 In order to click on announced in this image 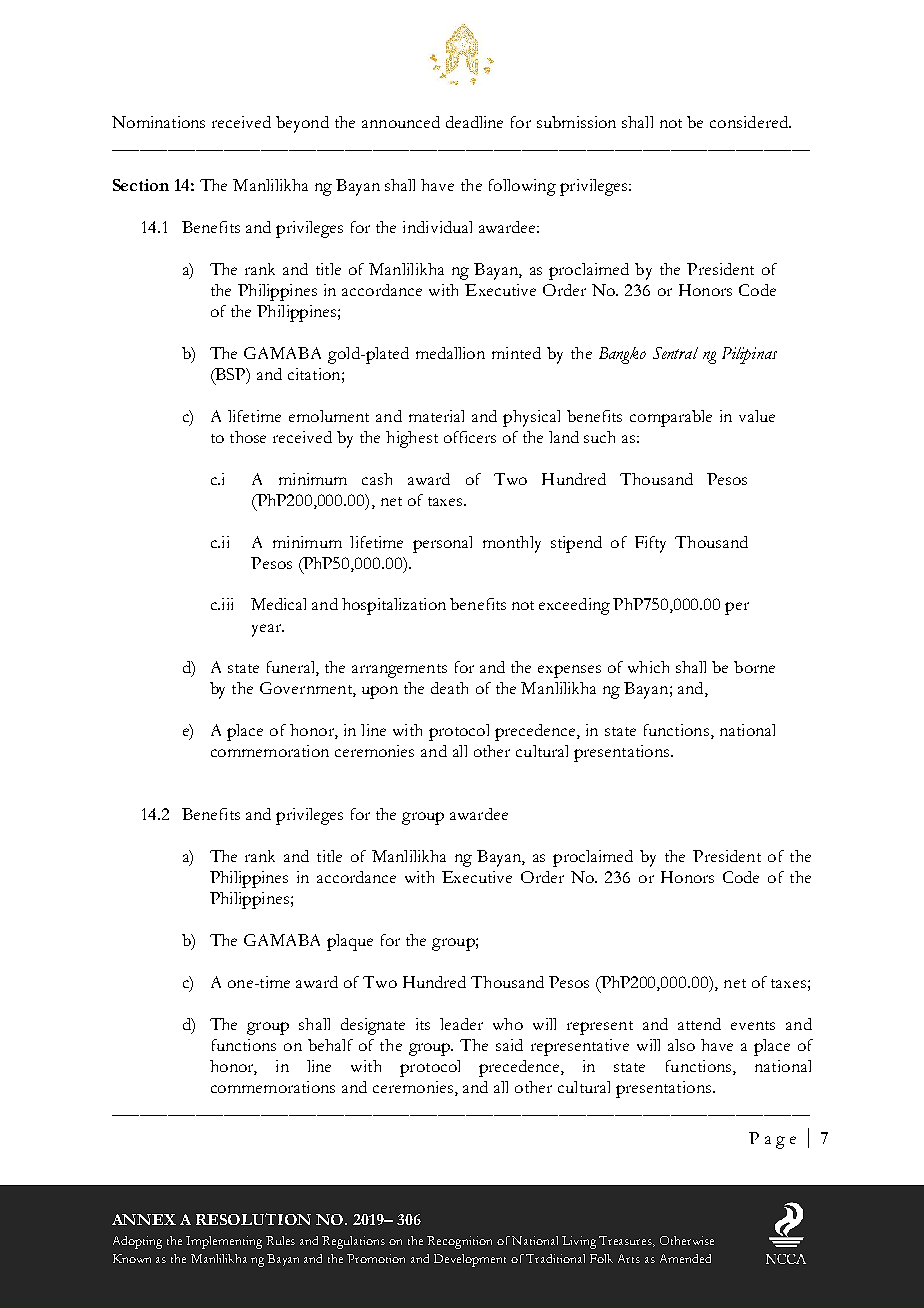, I will do `click(401, 122)`.
